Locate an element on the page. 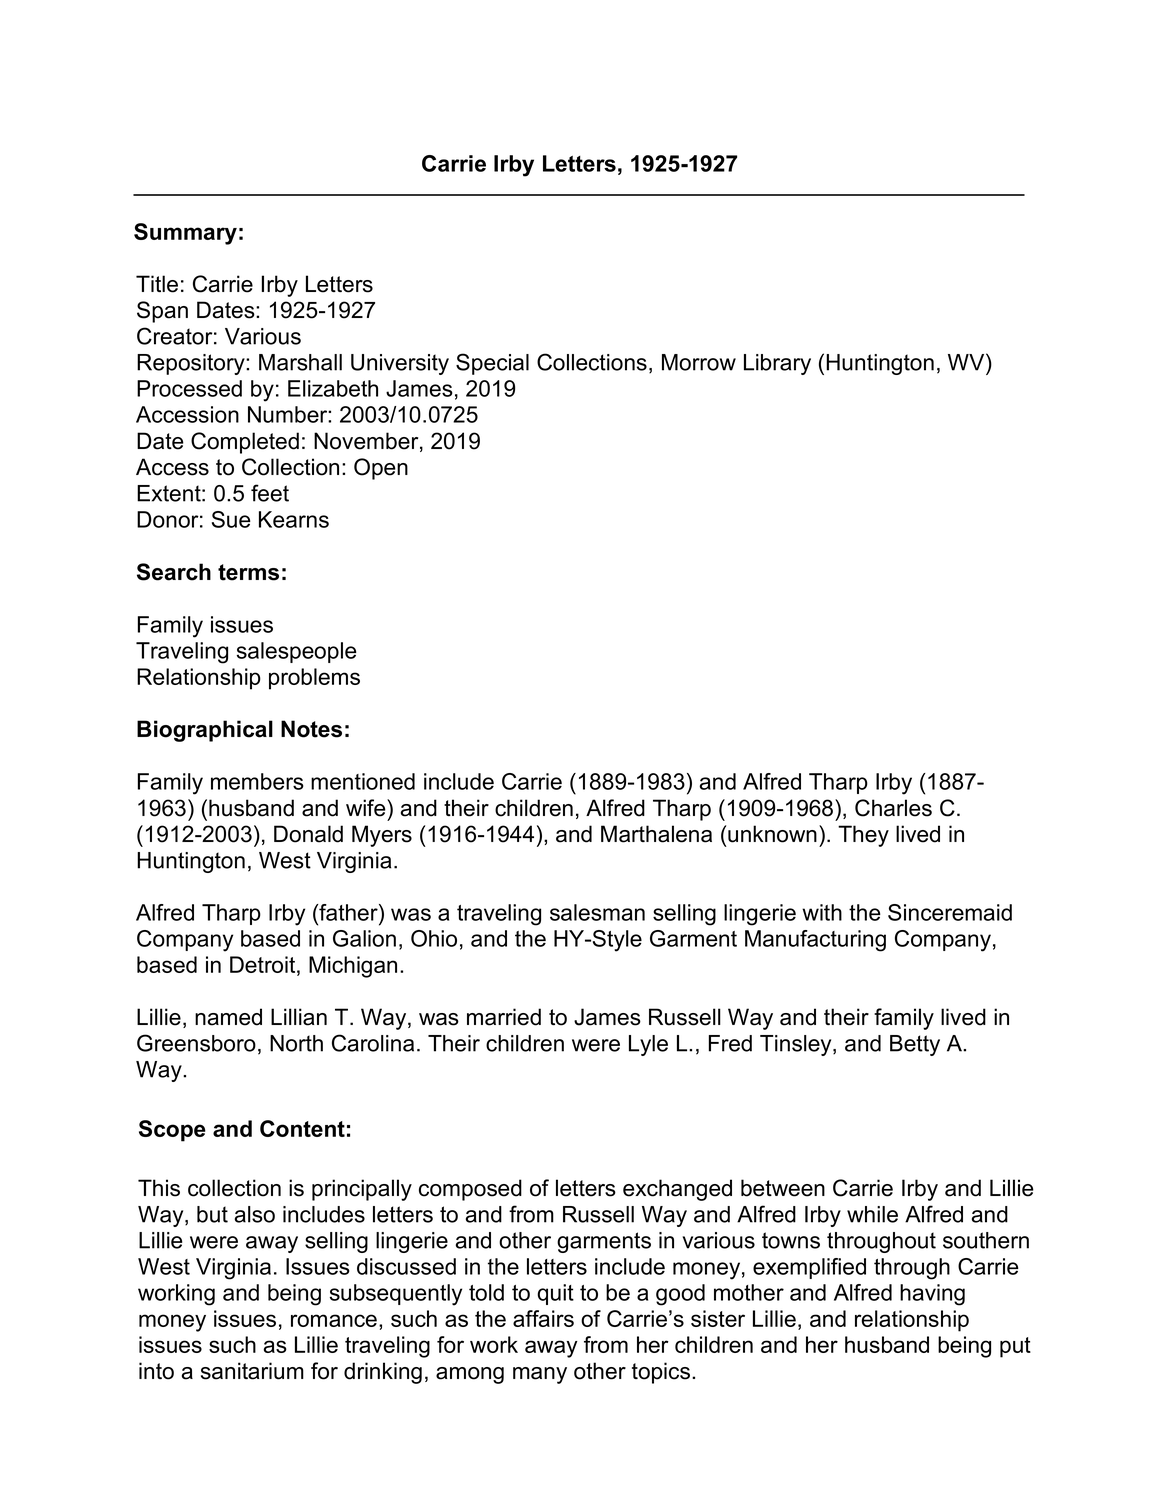 The height and width of the image is (1499, 1158). Betty is located at coordinates (915, 1045).
